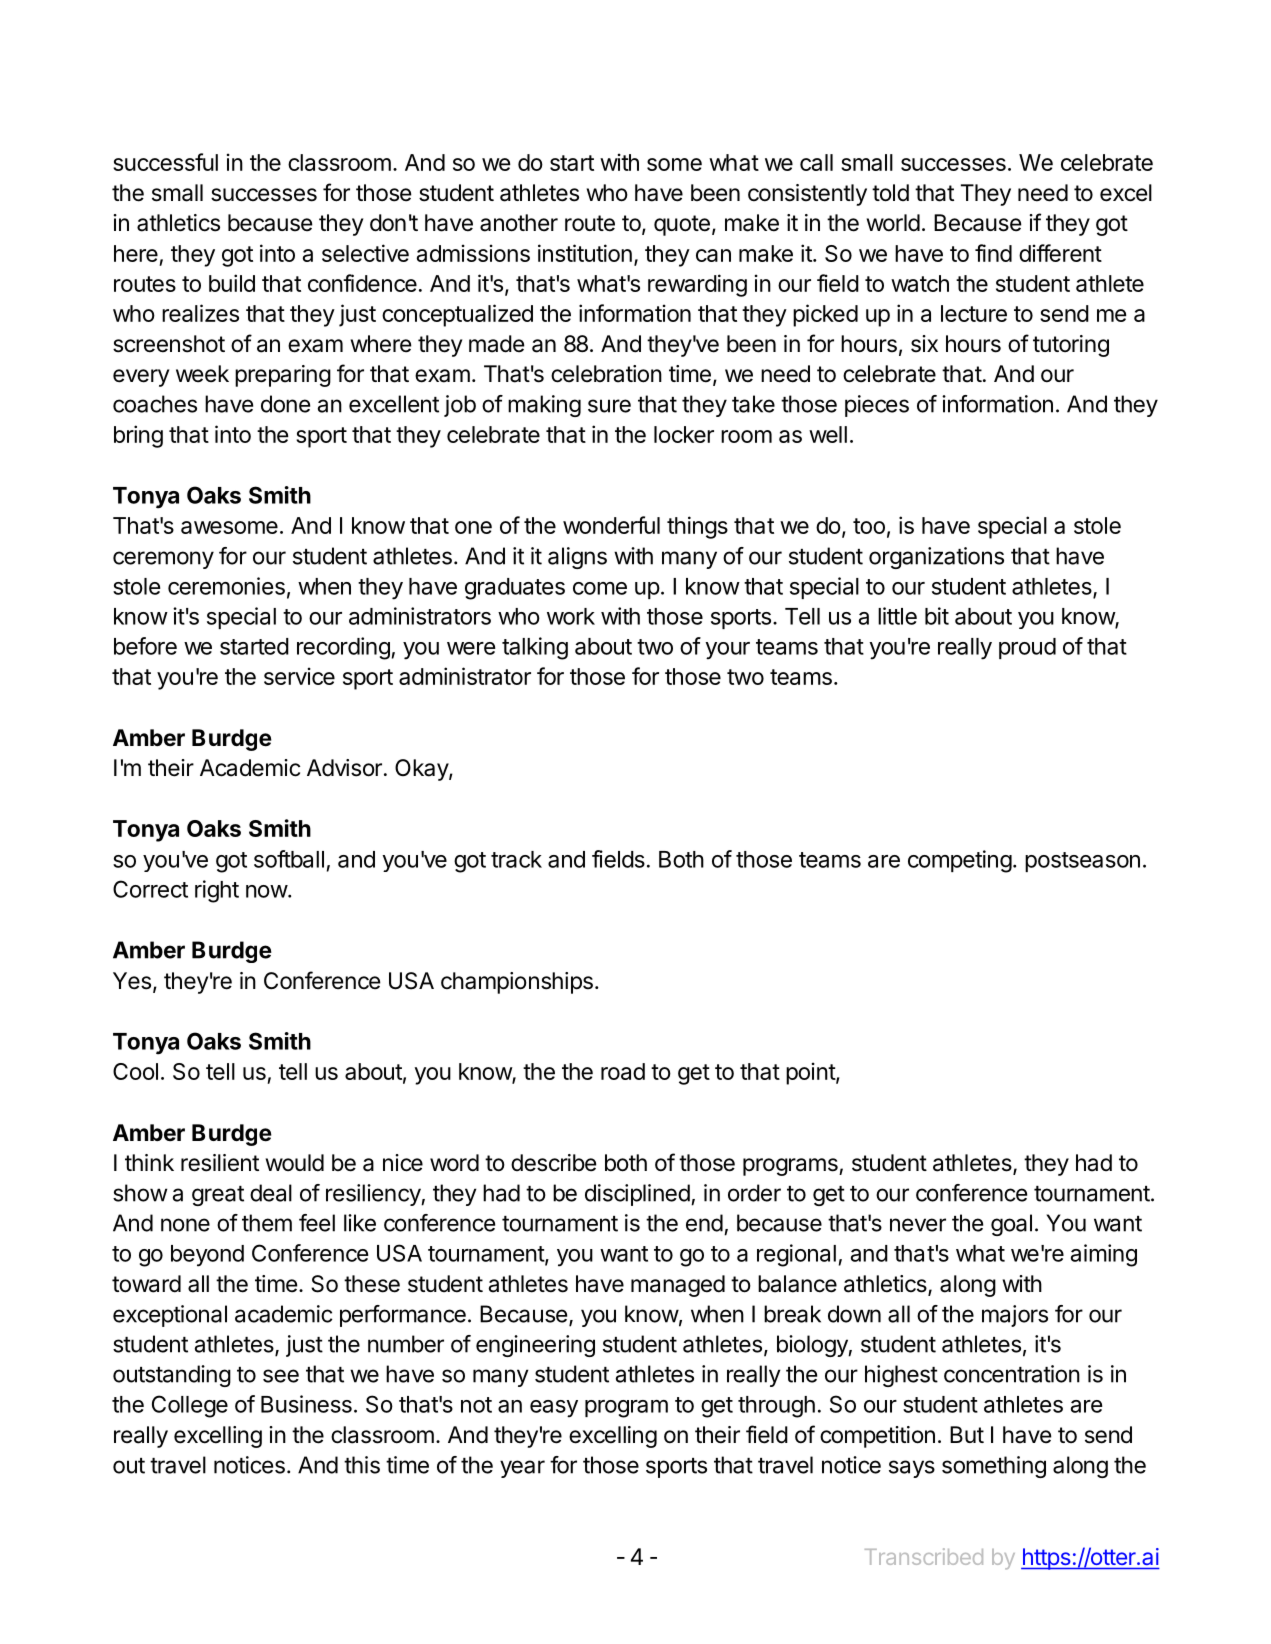  What do you see at coordinates (993, 253) in the image?
I see `find` at bounding box center [993, 253].
